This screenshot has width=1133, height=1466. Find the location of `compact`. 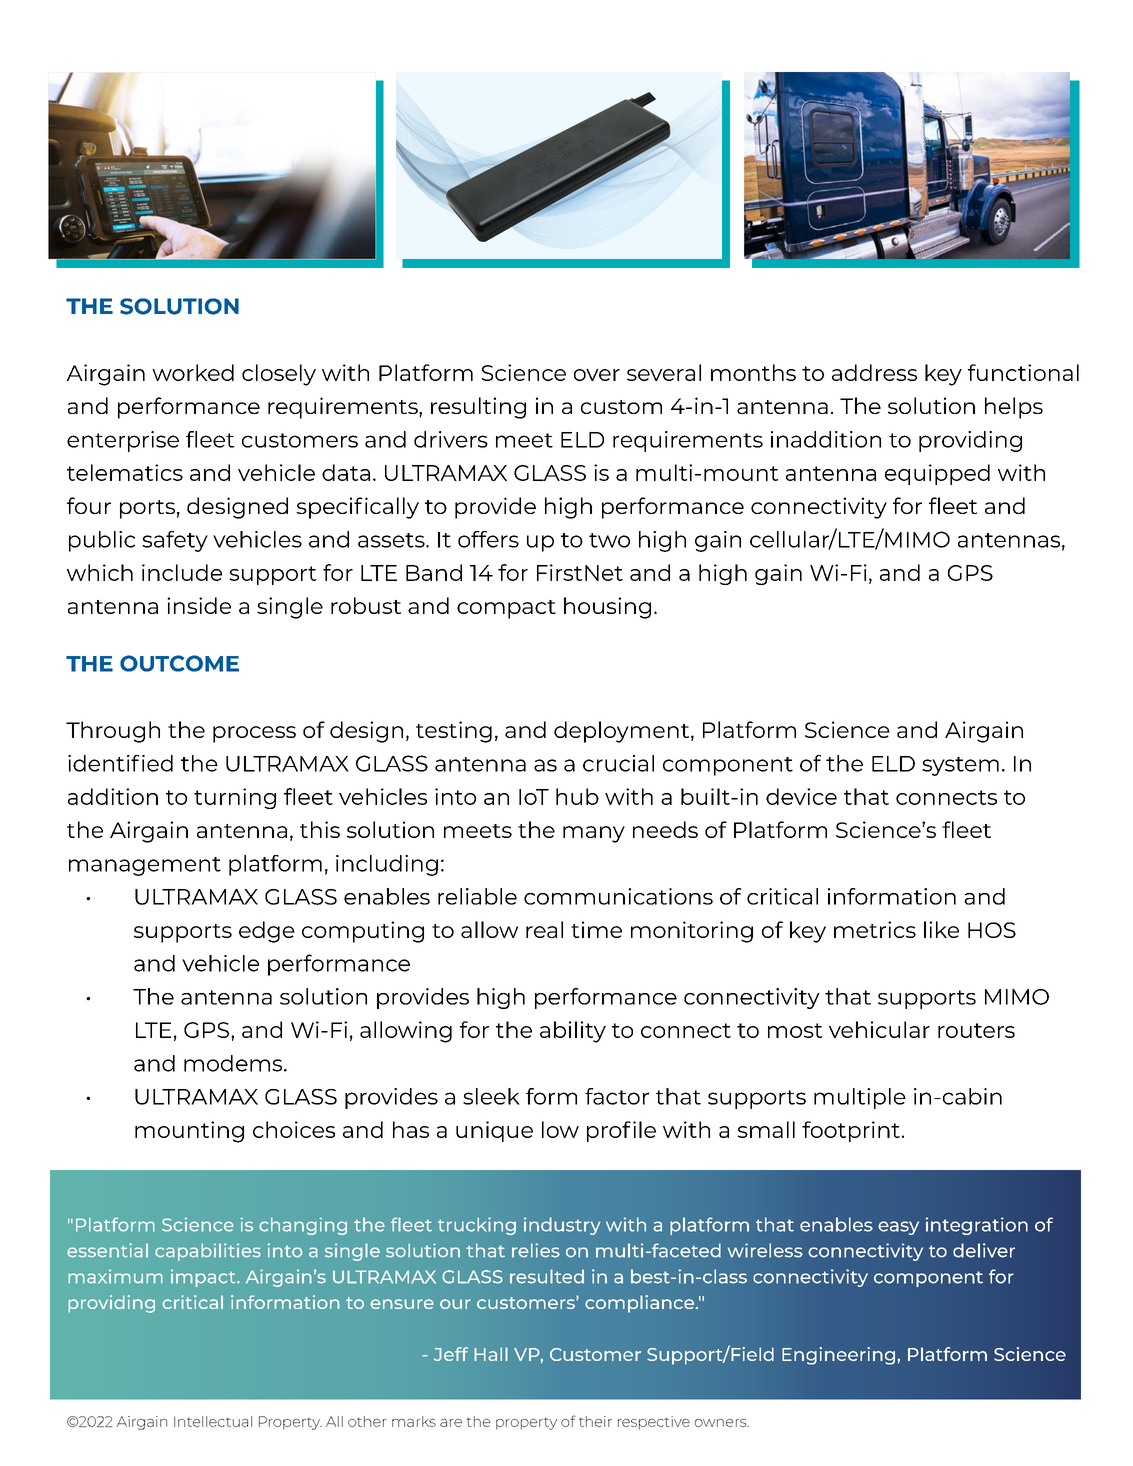

compact is located at coordinates (506, 609).
